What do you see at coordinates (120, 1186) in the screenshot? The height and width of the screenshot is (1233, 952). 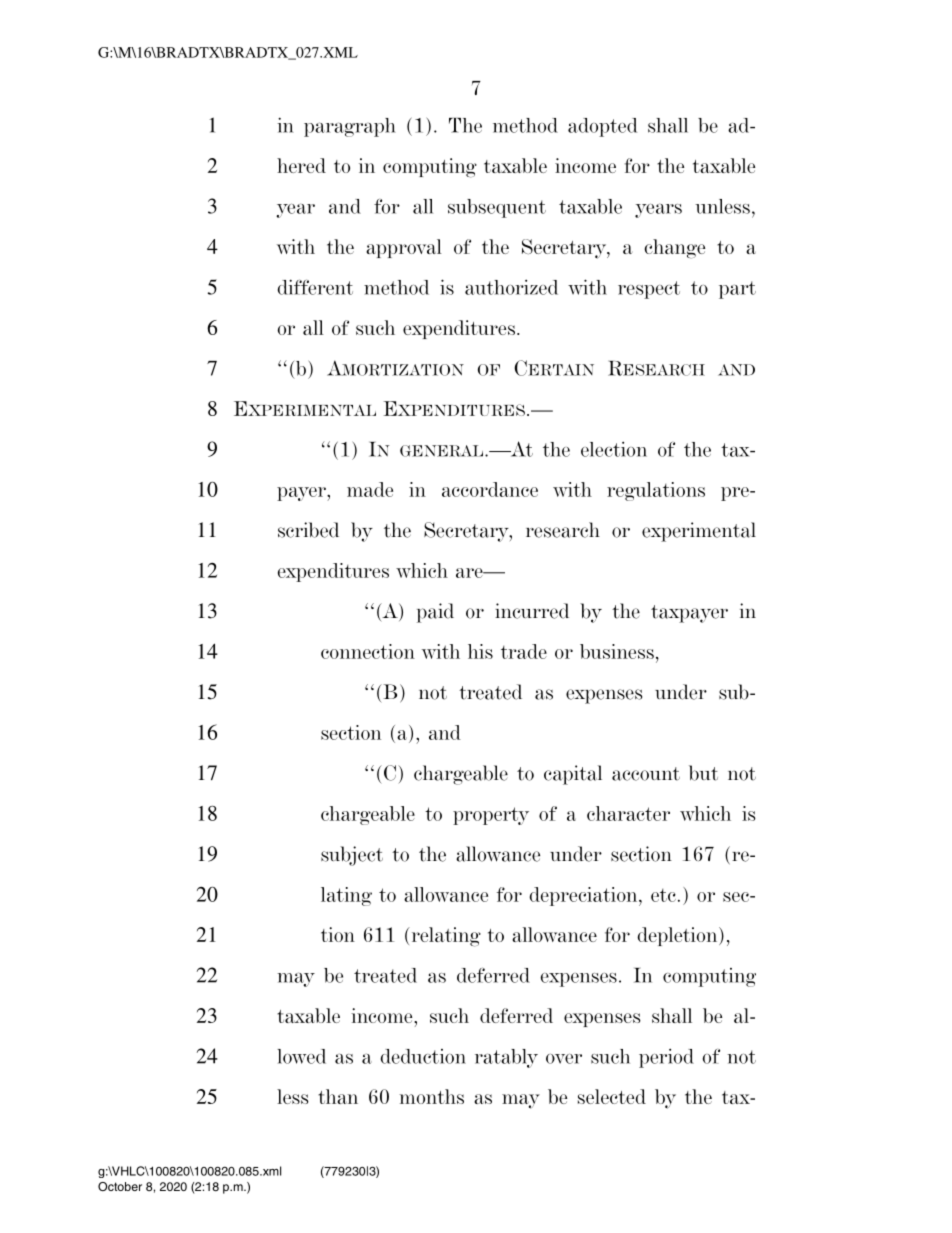 I see `October` at bounding box center [120, 1186].
